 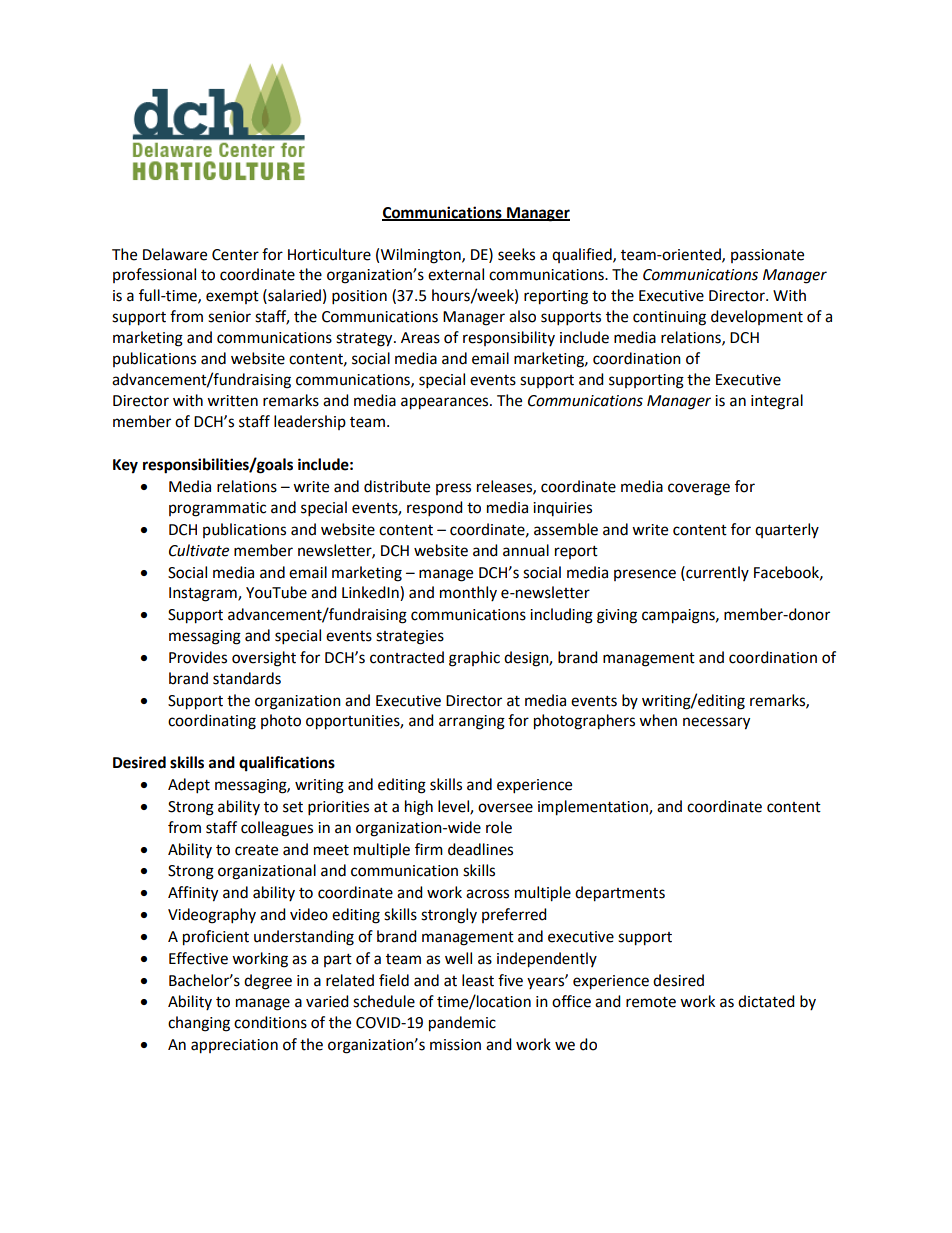 I want to click on programmatic, so click(x=217, y=509).
